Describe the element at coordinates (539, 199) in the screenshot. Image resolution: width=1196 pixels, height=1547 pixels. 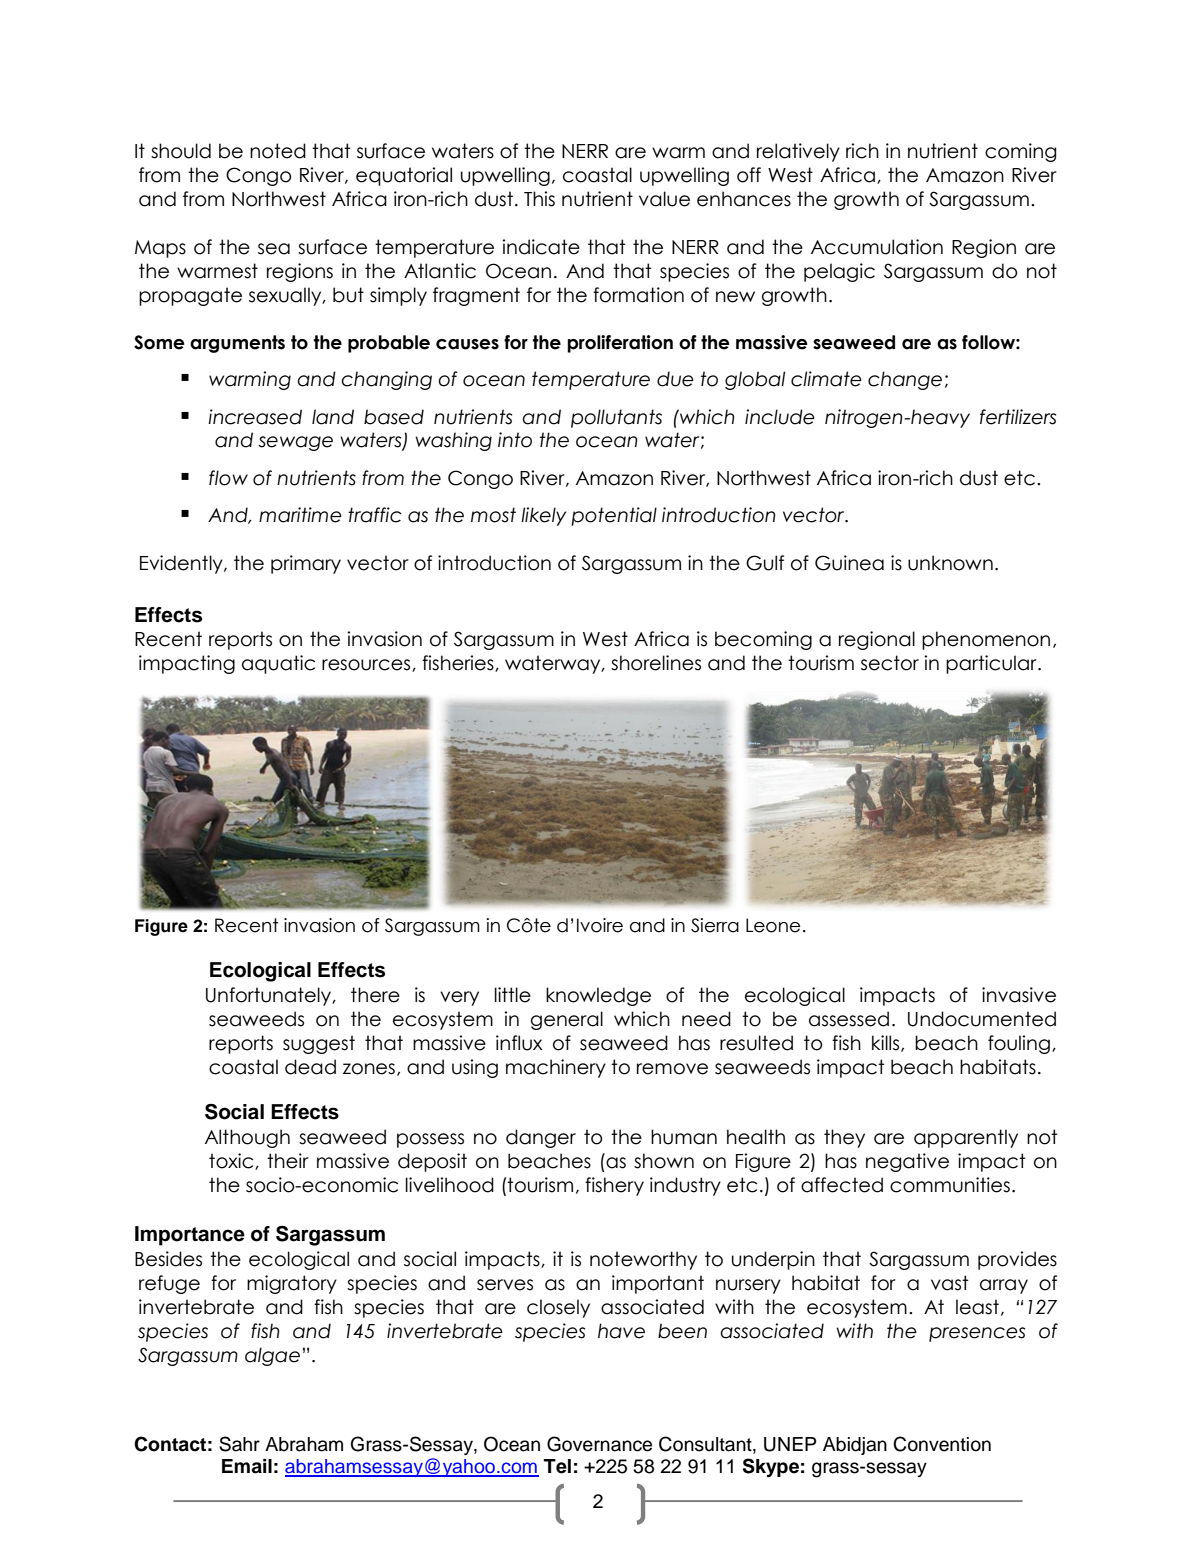
I see `This` at that location.
